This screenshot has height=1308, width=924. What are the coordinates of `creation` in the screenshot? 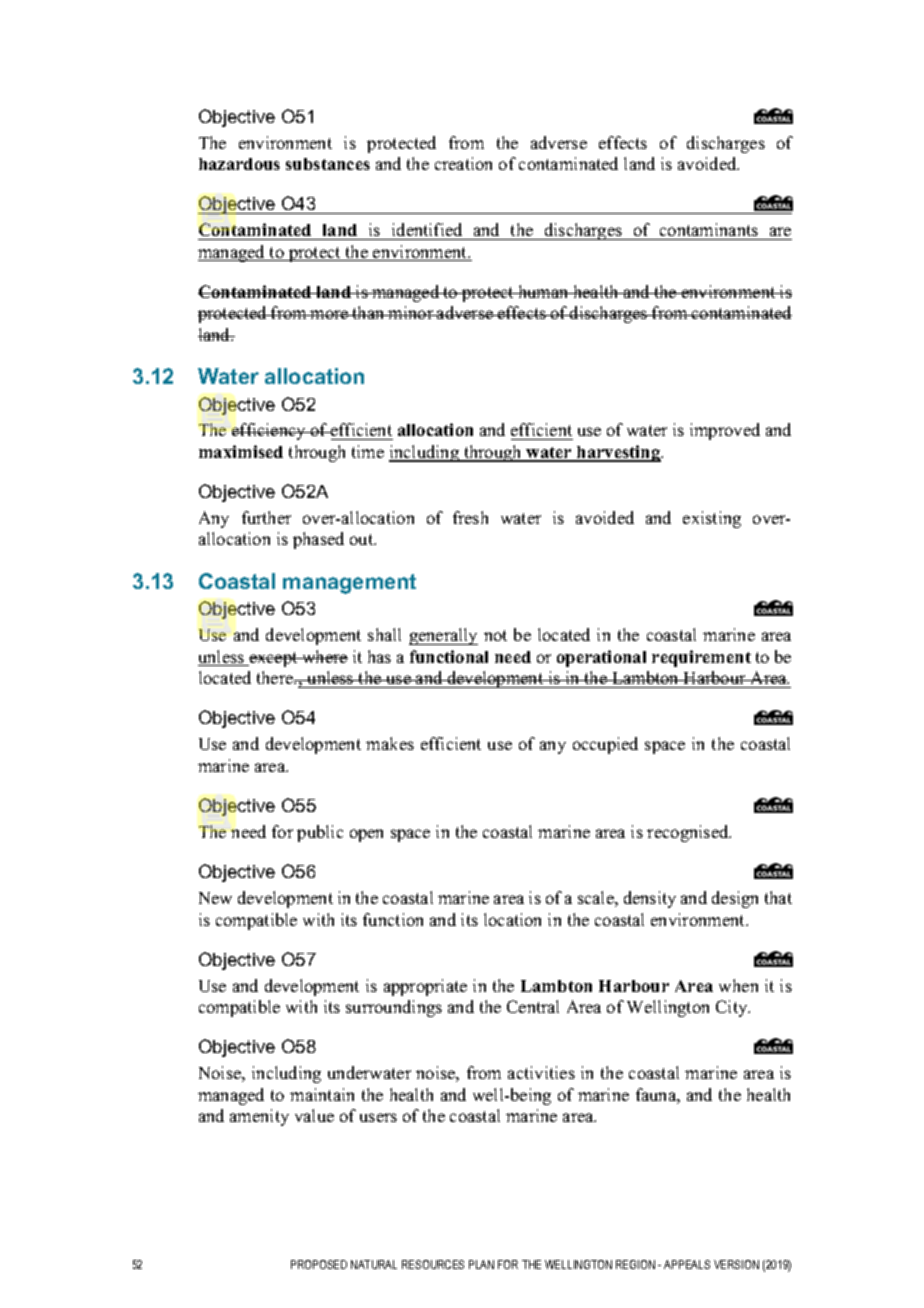 It's located at (463, 163).
